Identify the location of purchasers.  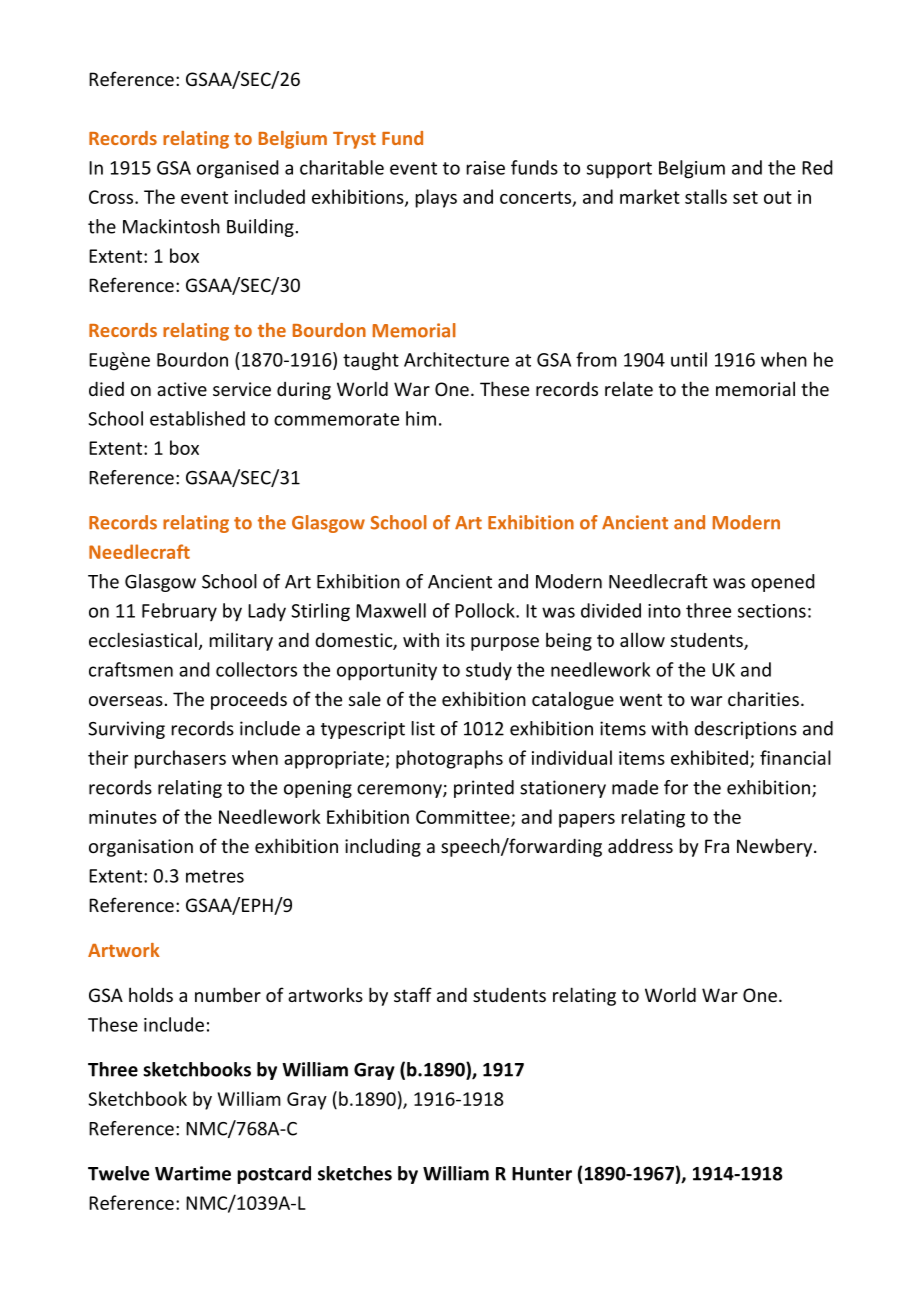
(180, 759).
